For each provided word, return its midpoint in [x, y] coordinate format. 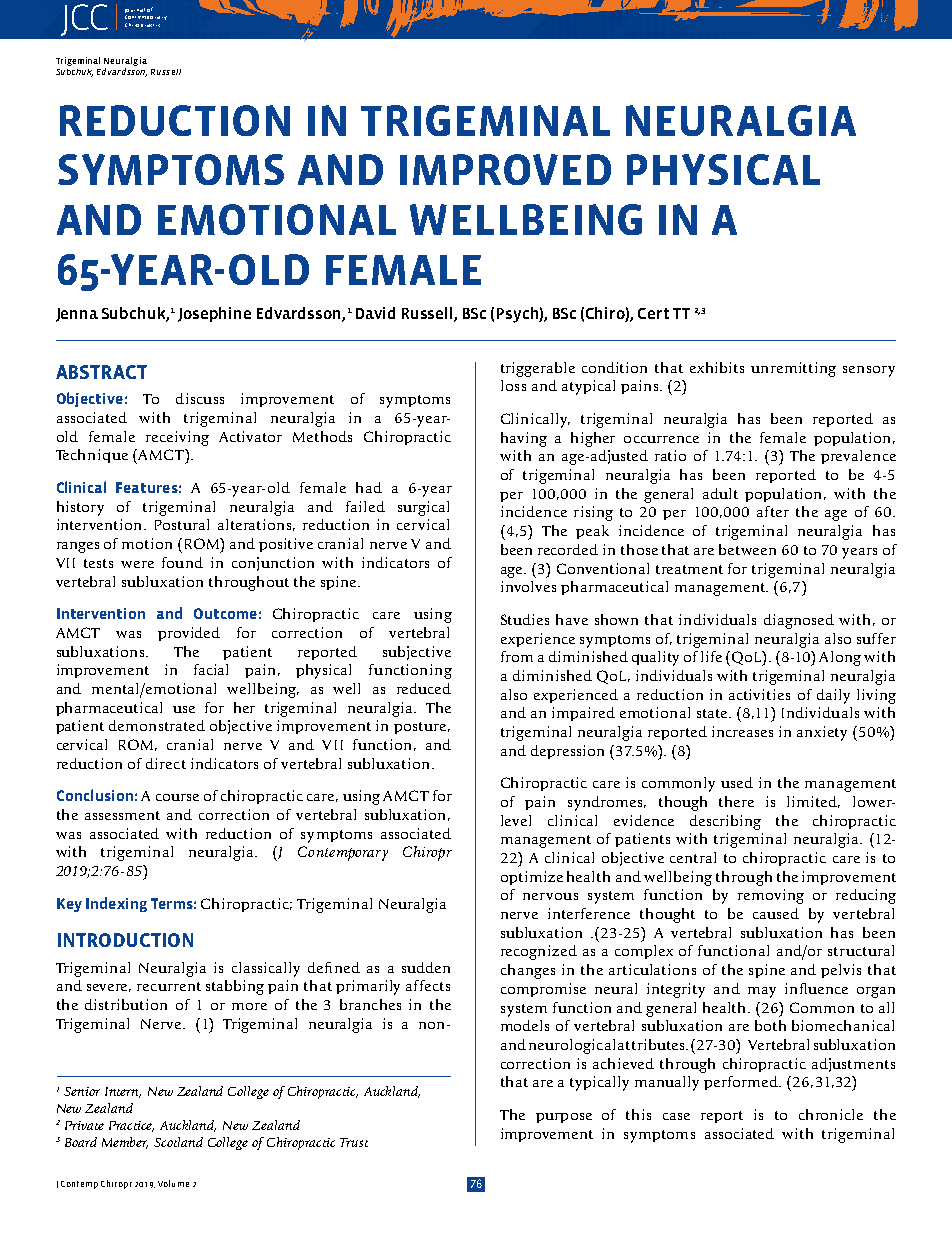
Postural [182, 524]
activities [759, 694]
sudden [426, 967]
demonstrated [157, 725]
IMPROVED [505, 169]
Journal [135, 10]
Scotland [178, 1142]
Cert [653, 313]
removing [771, 896]
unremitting [793, 369]
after [773, 511]
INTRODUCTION [125, 940]
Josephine [214, 314]
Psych [518, 315]
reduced [424, 688]
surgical [423, 508]
